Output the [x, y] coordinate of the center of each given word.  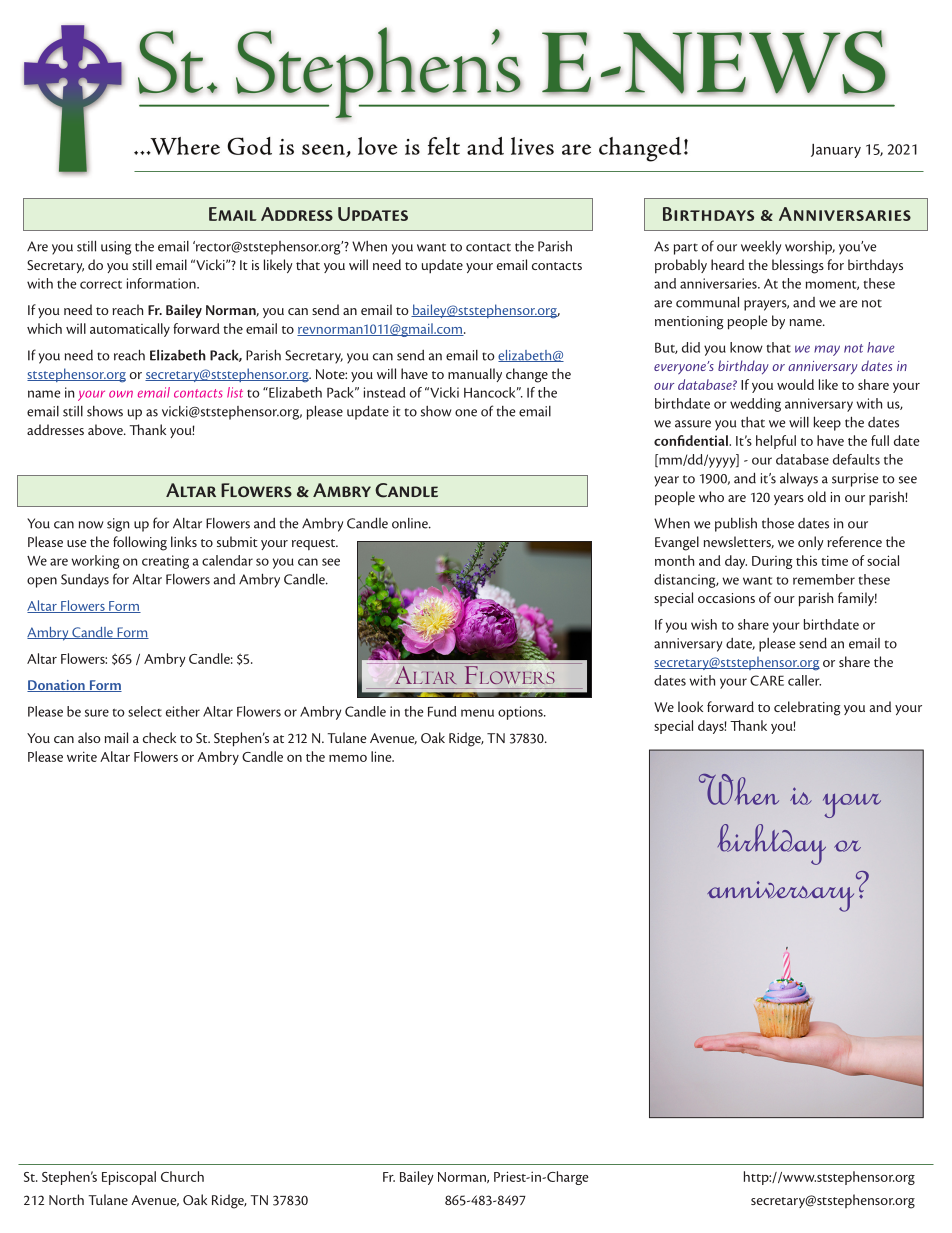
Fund [442, 711]
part [686, 249]
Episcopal [129, 1178]
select [145, 711]
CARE [767, 680]
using [116, 248]
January [836, 151]
